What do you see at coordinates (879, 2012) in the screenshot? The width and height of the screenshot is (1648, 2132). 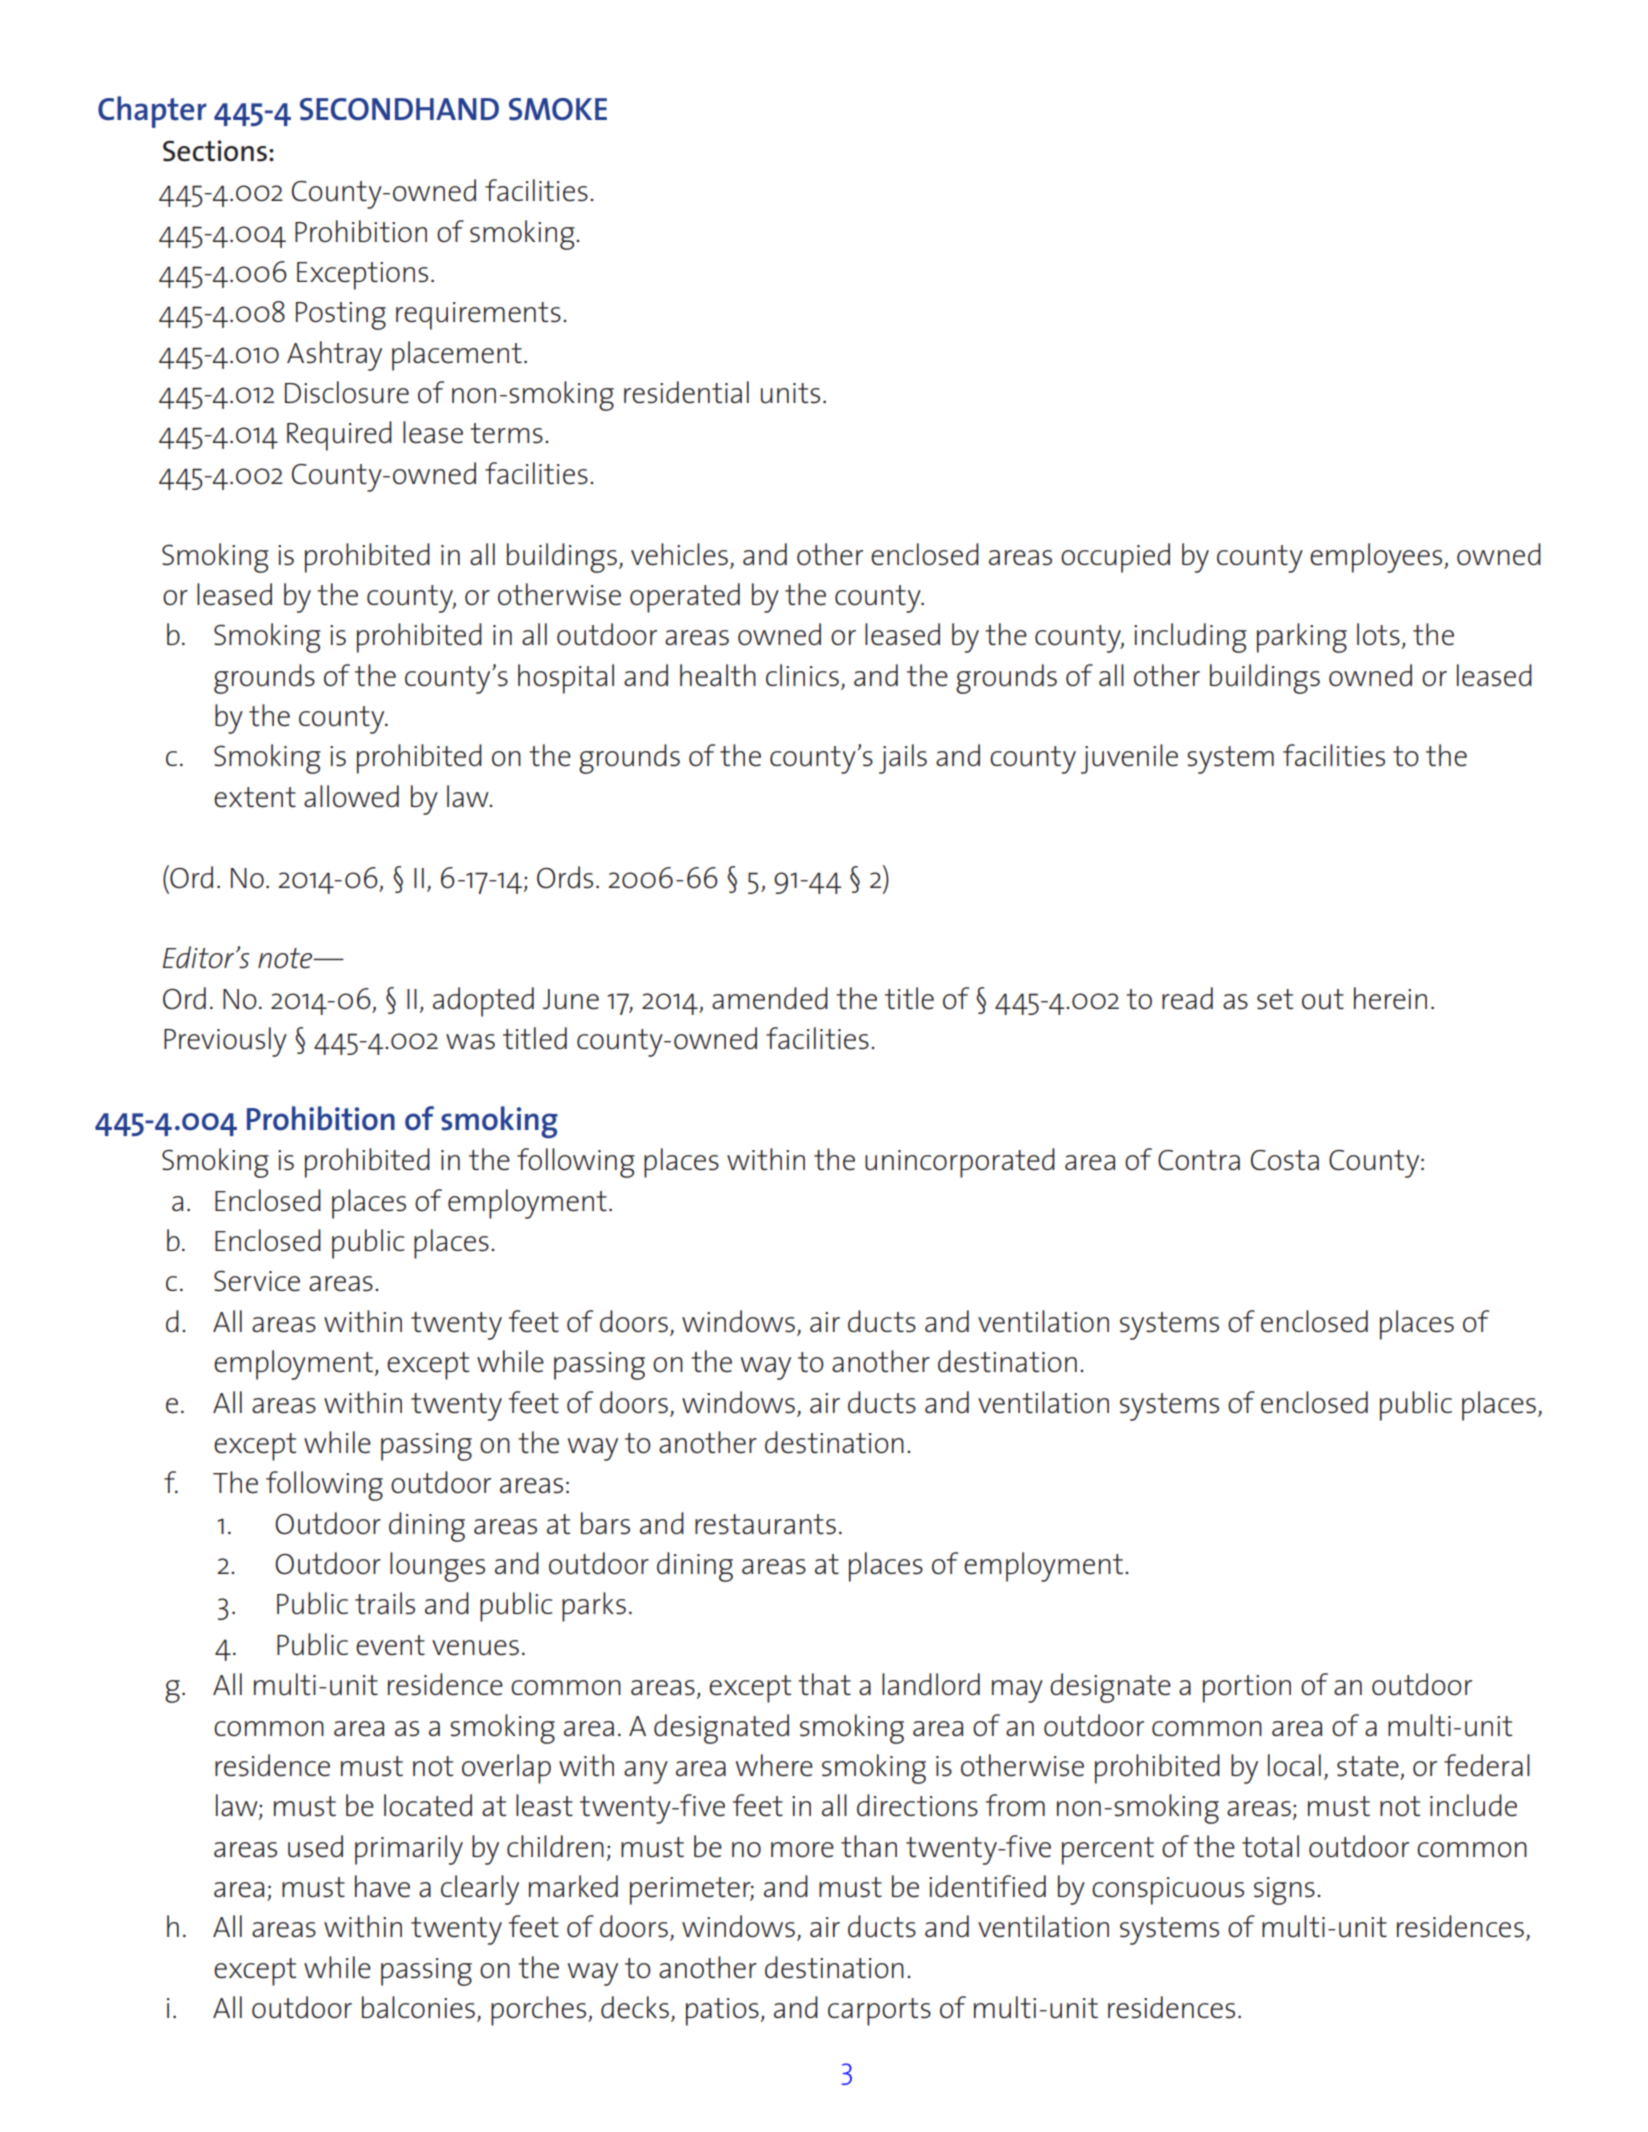 I see `carports` at bounding box center [879, 2012].
